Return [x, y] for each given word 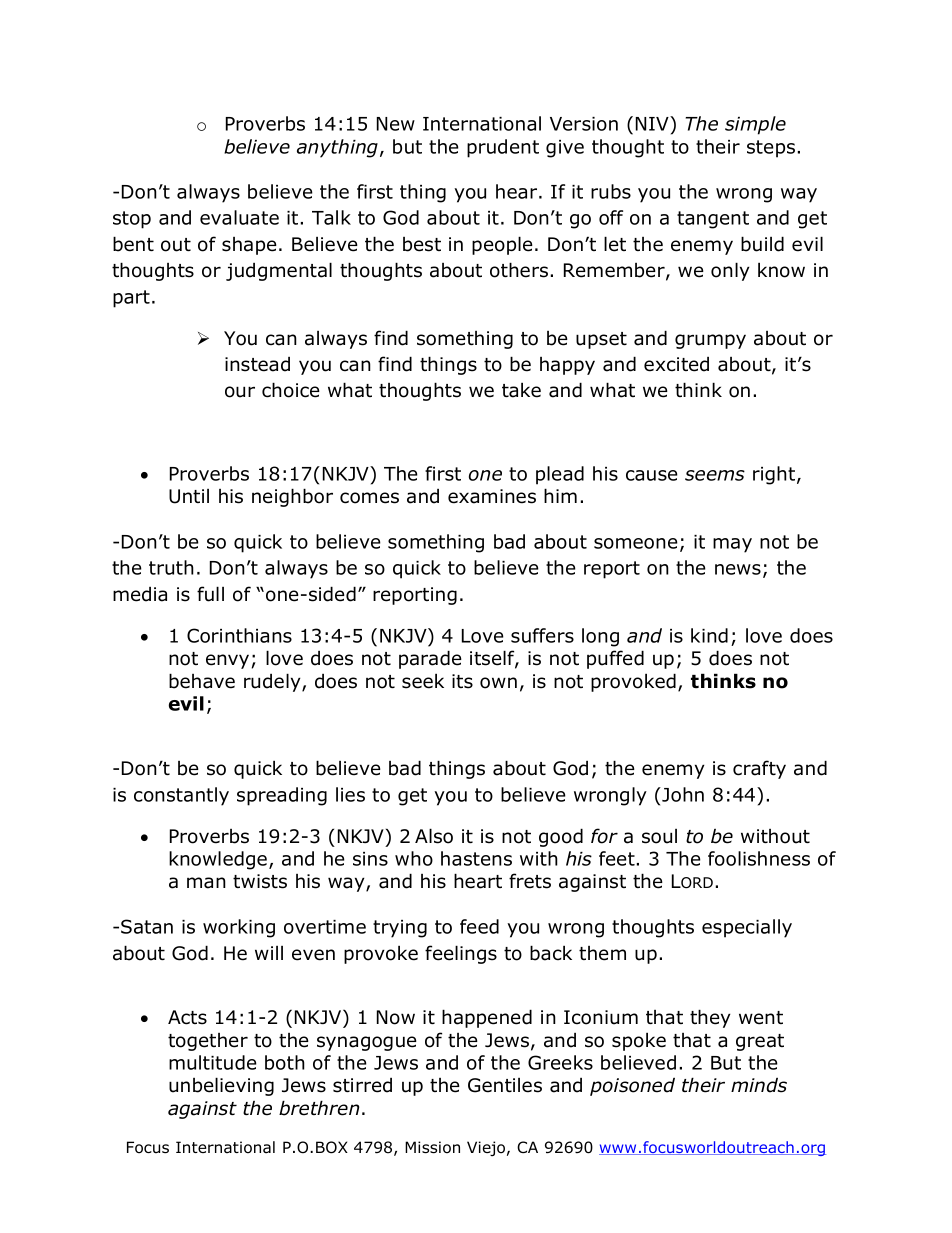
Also [434, 836]
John [682, 794]
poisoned [632, 1086]
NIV [653, 123]
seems [715, 475]
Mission [432, 1147]
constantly [181, 796]
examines [492, 496]
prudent [503, 148]
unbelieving [221, 1086]
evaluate [239, 217]
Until [189, 496]
